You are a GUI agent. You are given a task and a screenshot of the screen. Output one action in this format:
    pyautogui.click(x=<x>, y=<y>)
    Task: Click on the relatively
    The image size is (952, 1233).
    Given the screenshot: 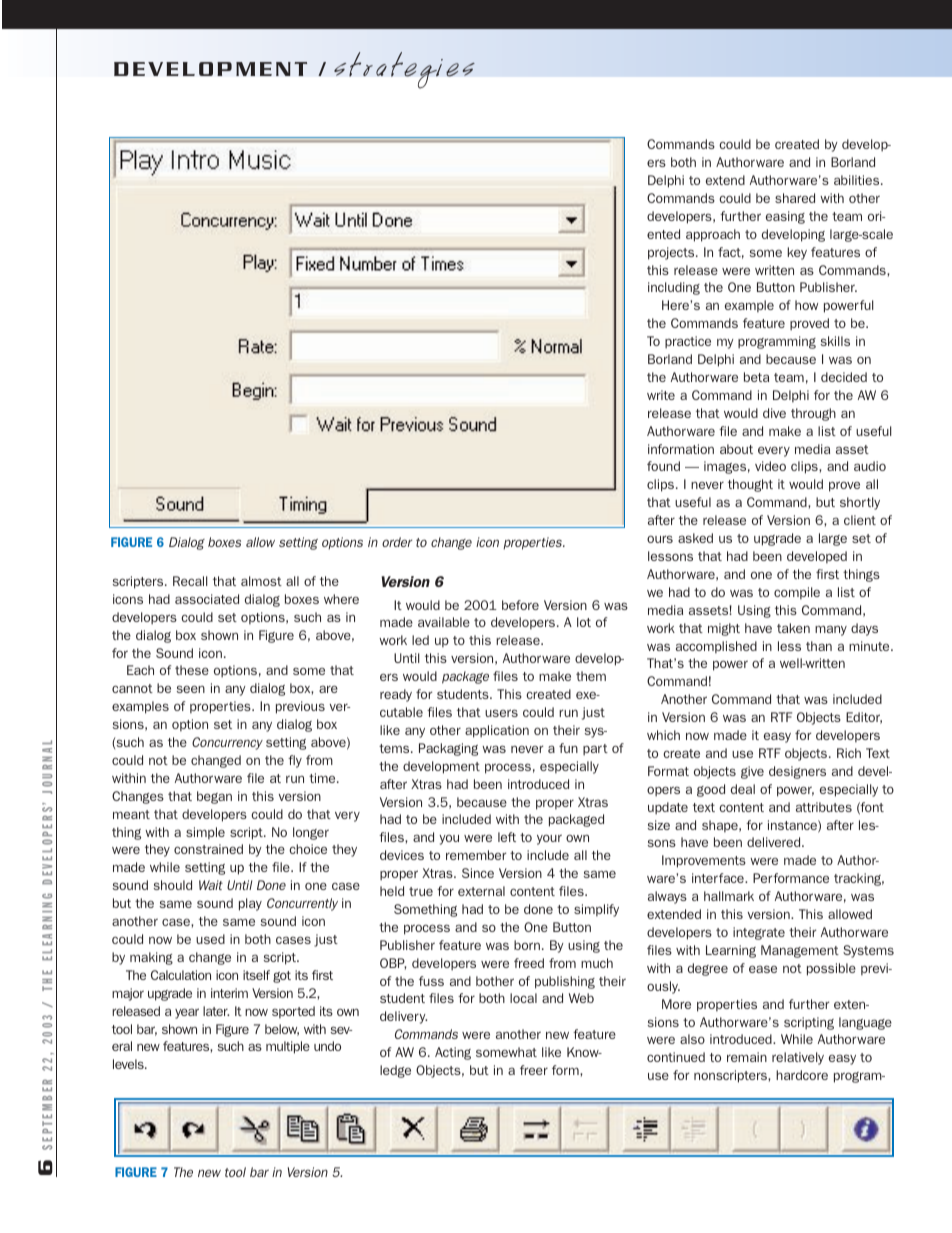 What is the action you would take?
    pyautogui.click(x=798, y=1058)
